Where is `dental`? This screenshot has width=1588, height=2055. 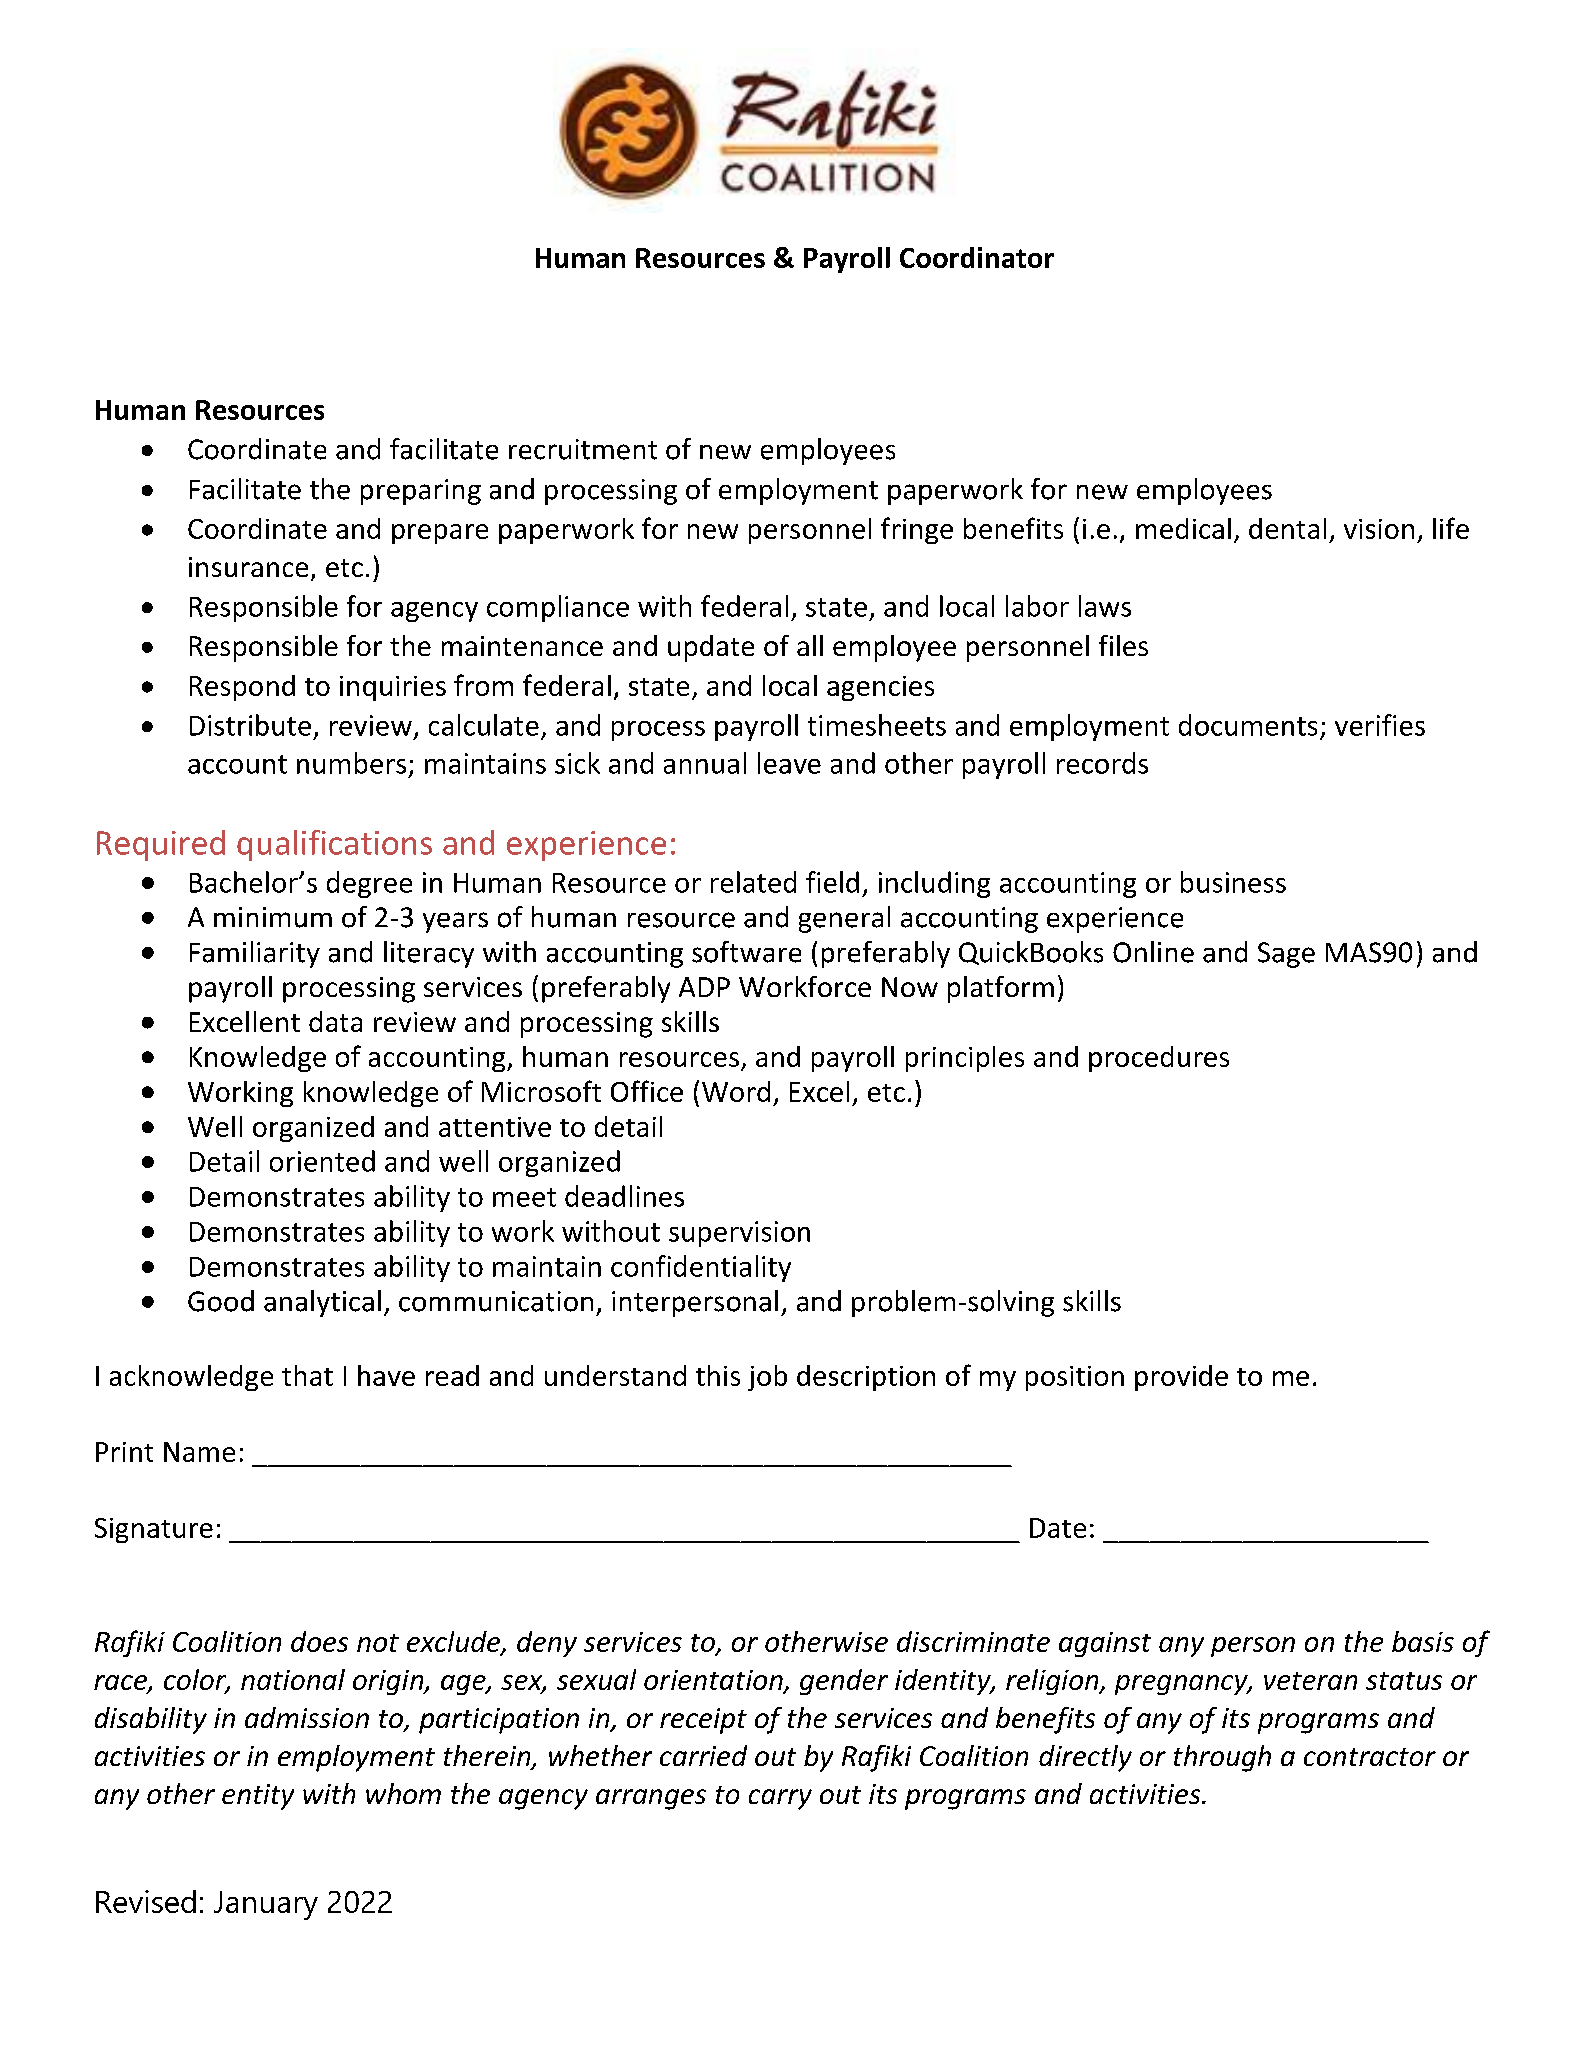 dental is located at coordinates (1287, 528).
